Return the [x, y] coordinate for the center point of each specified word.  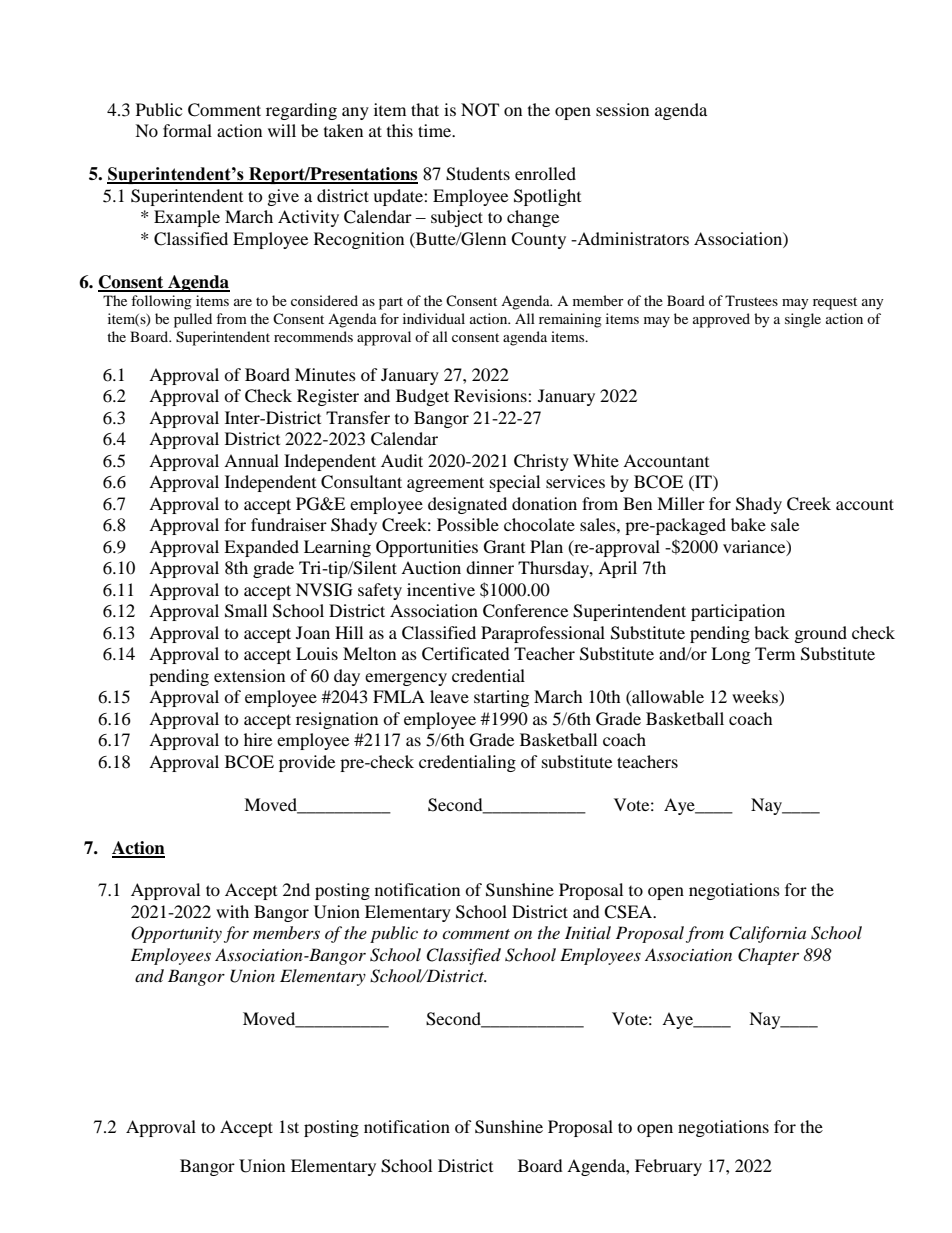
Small [246, 611]
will [282, 130]
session [622, 109]
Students [478, 174]
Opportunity [176, 934]
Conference [525, 611]
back [771, 632]
